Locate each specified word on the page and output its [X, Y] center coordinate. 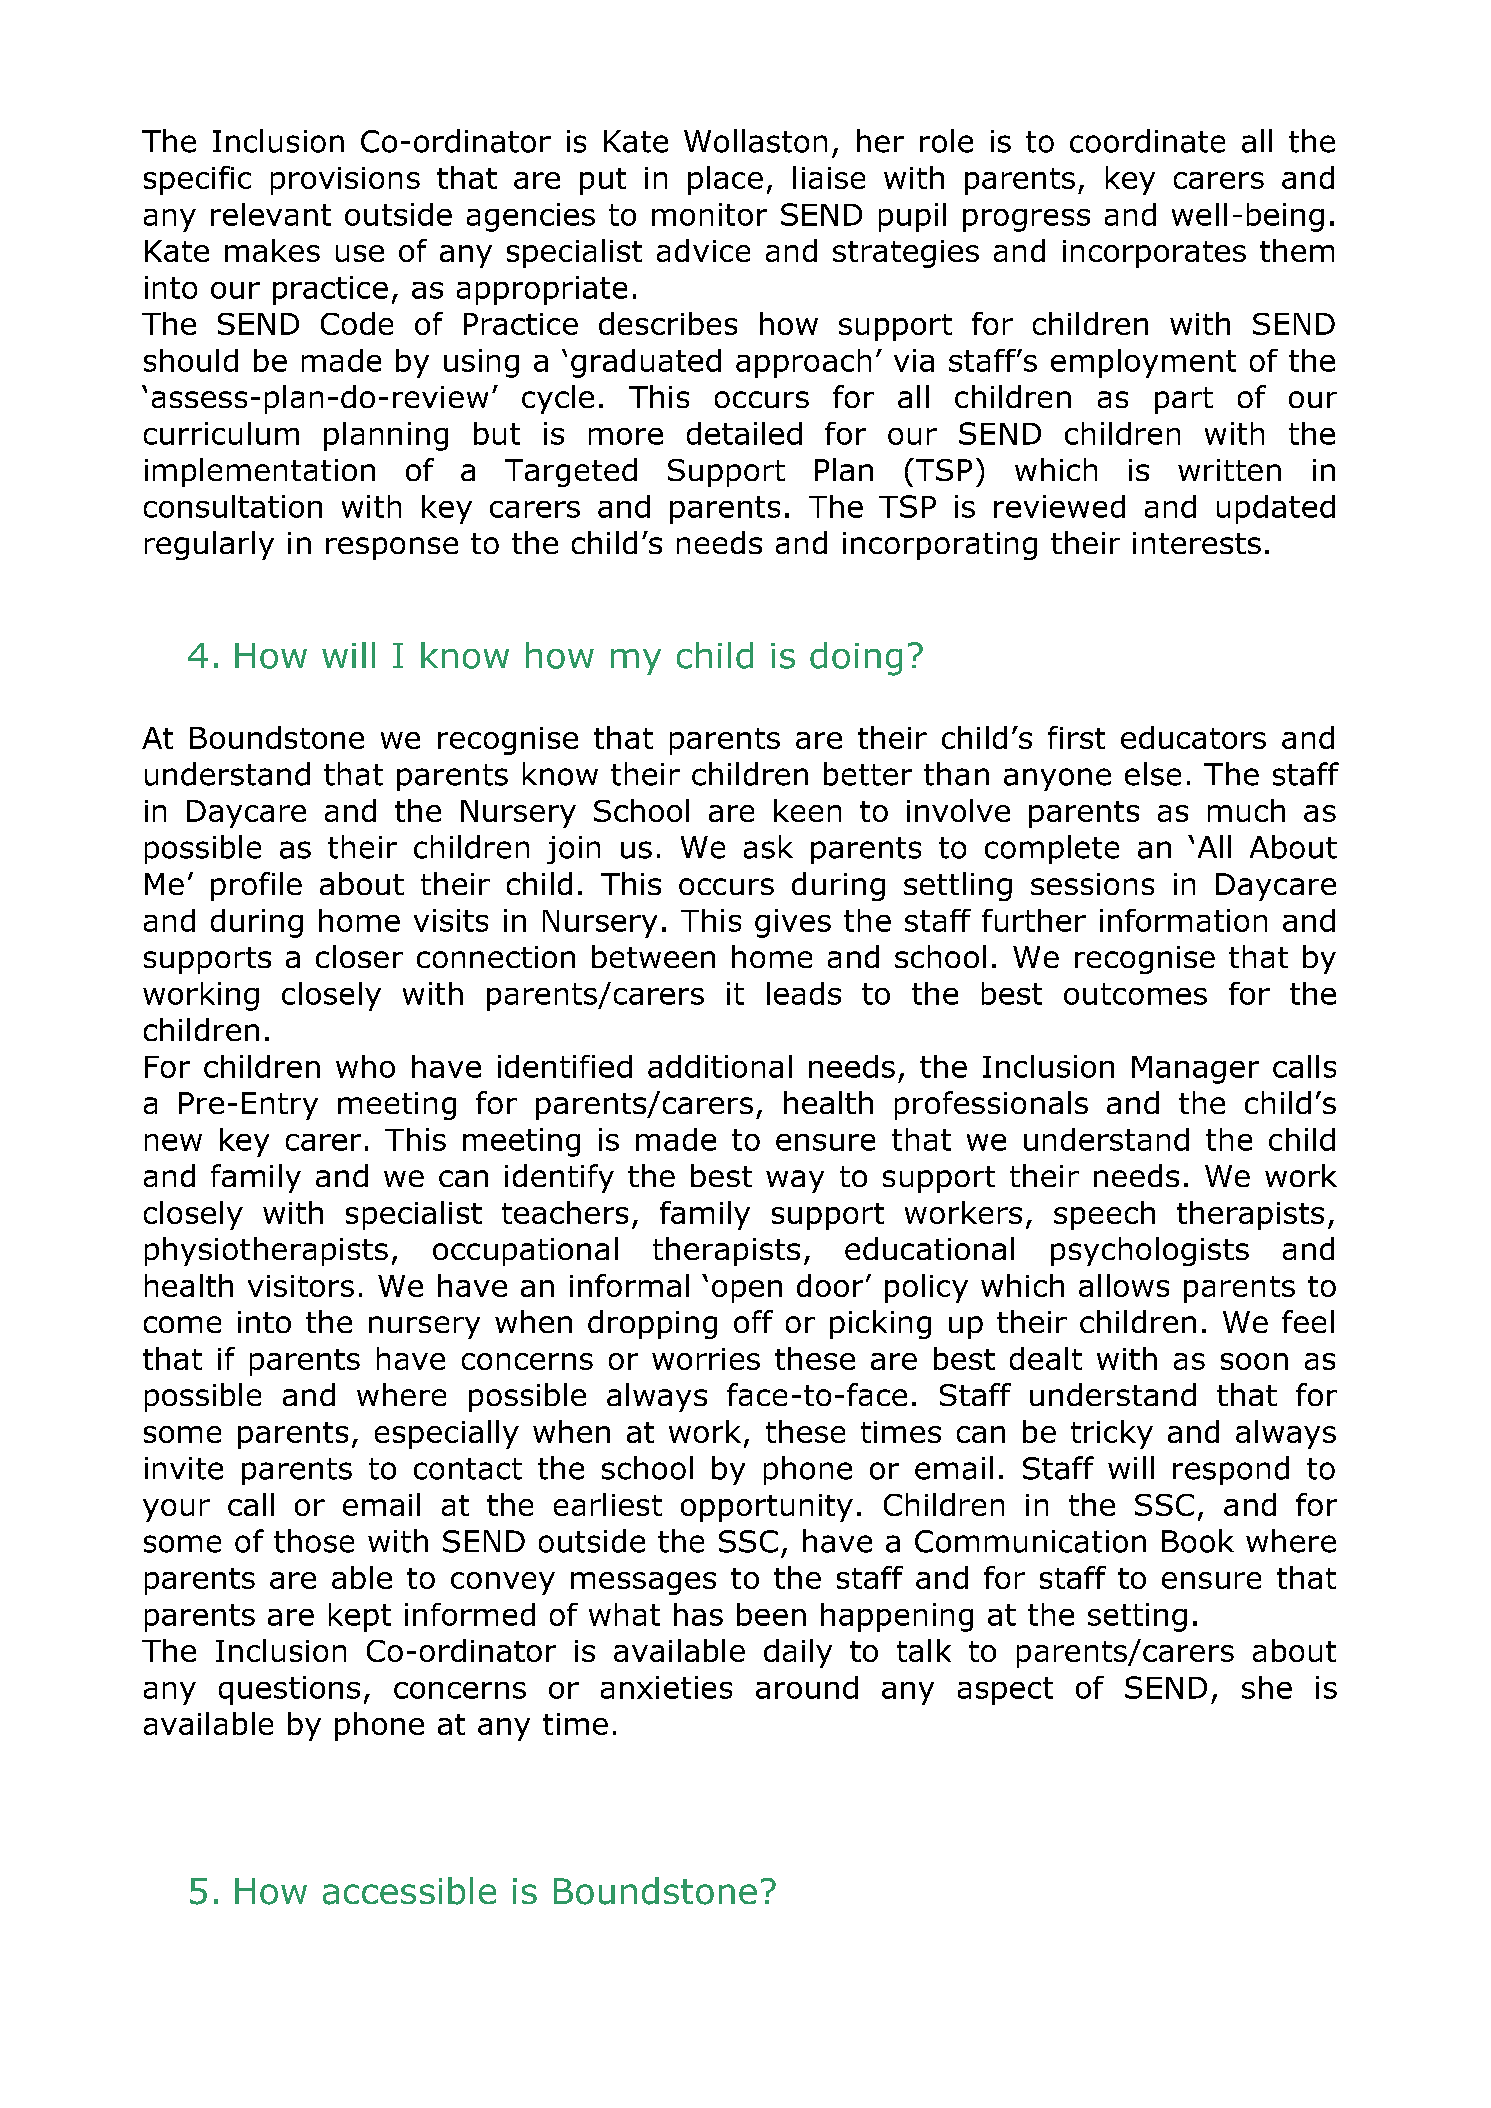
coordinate [1147, 141]
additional [720, 1066]
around [807, 1687]
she [1267, 1687]
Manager [1195, 1070]
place [725, 180]
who [365, 1066]
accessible [409, 1891]
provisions [345, 181]
